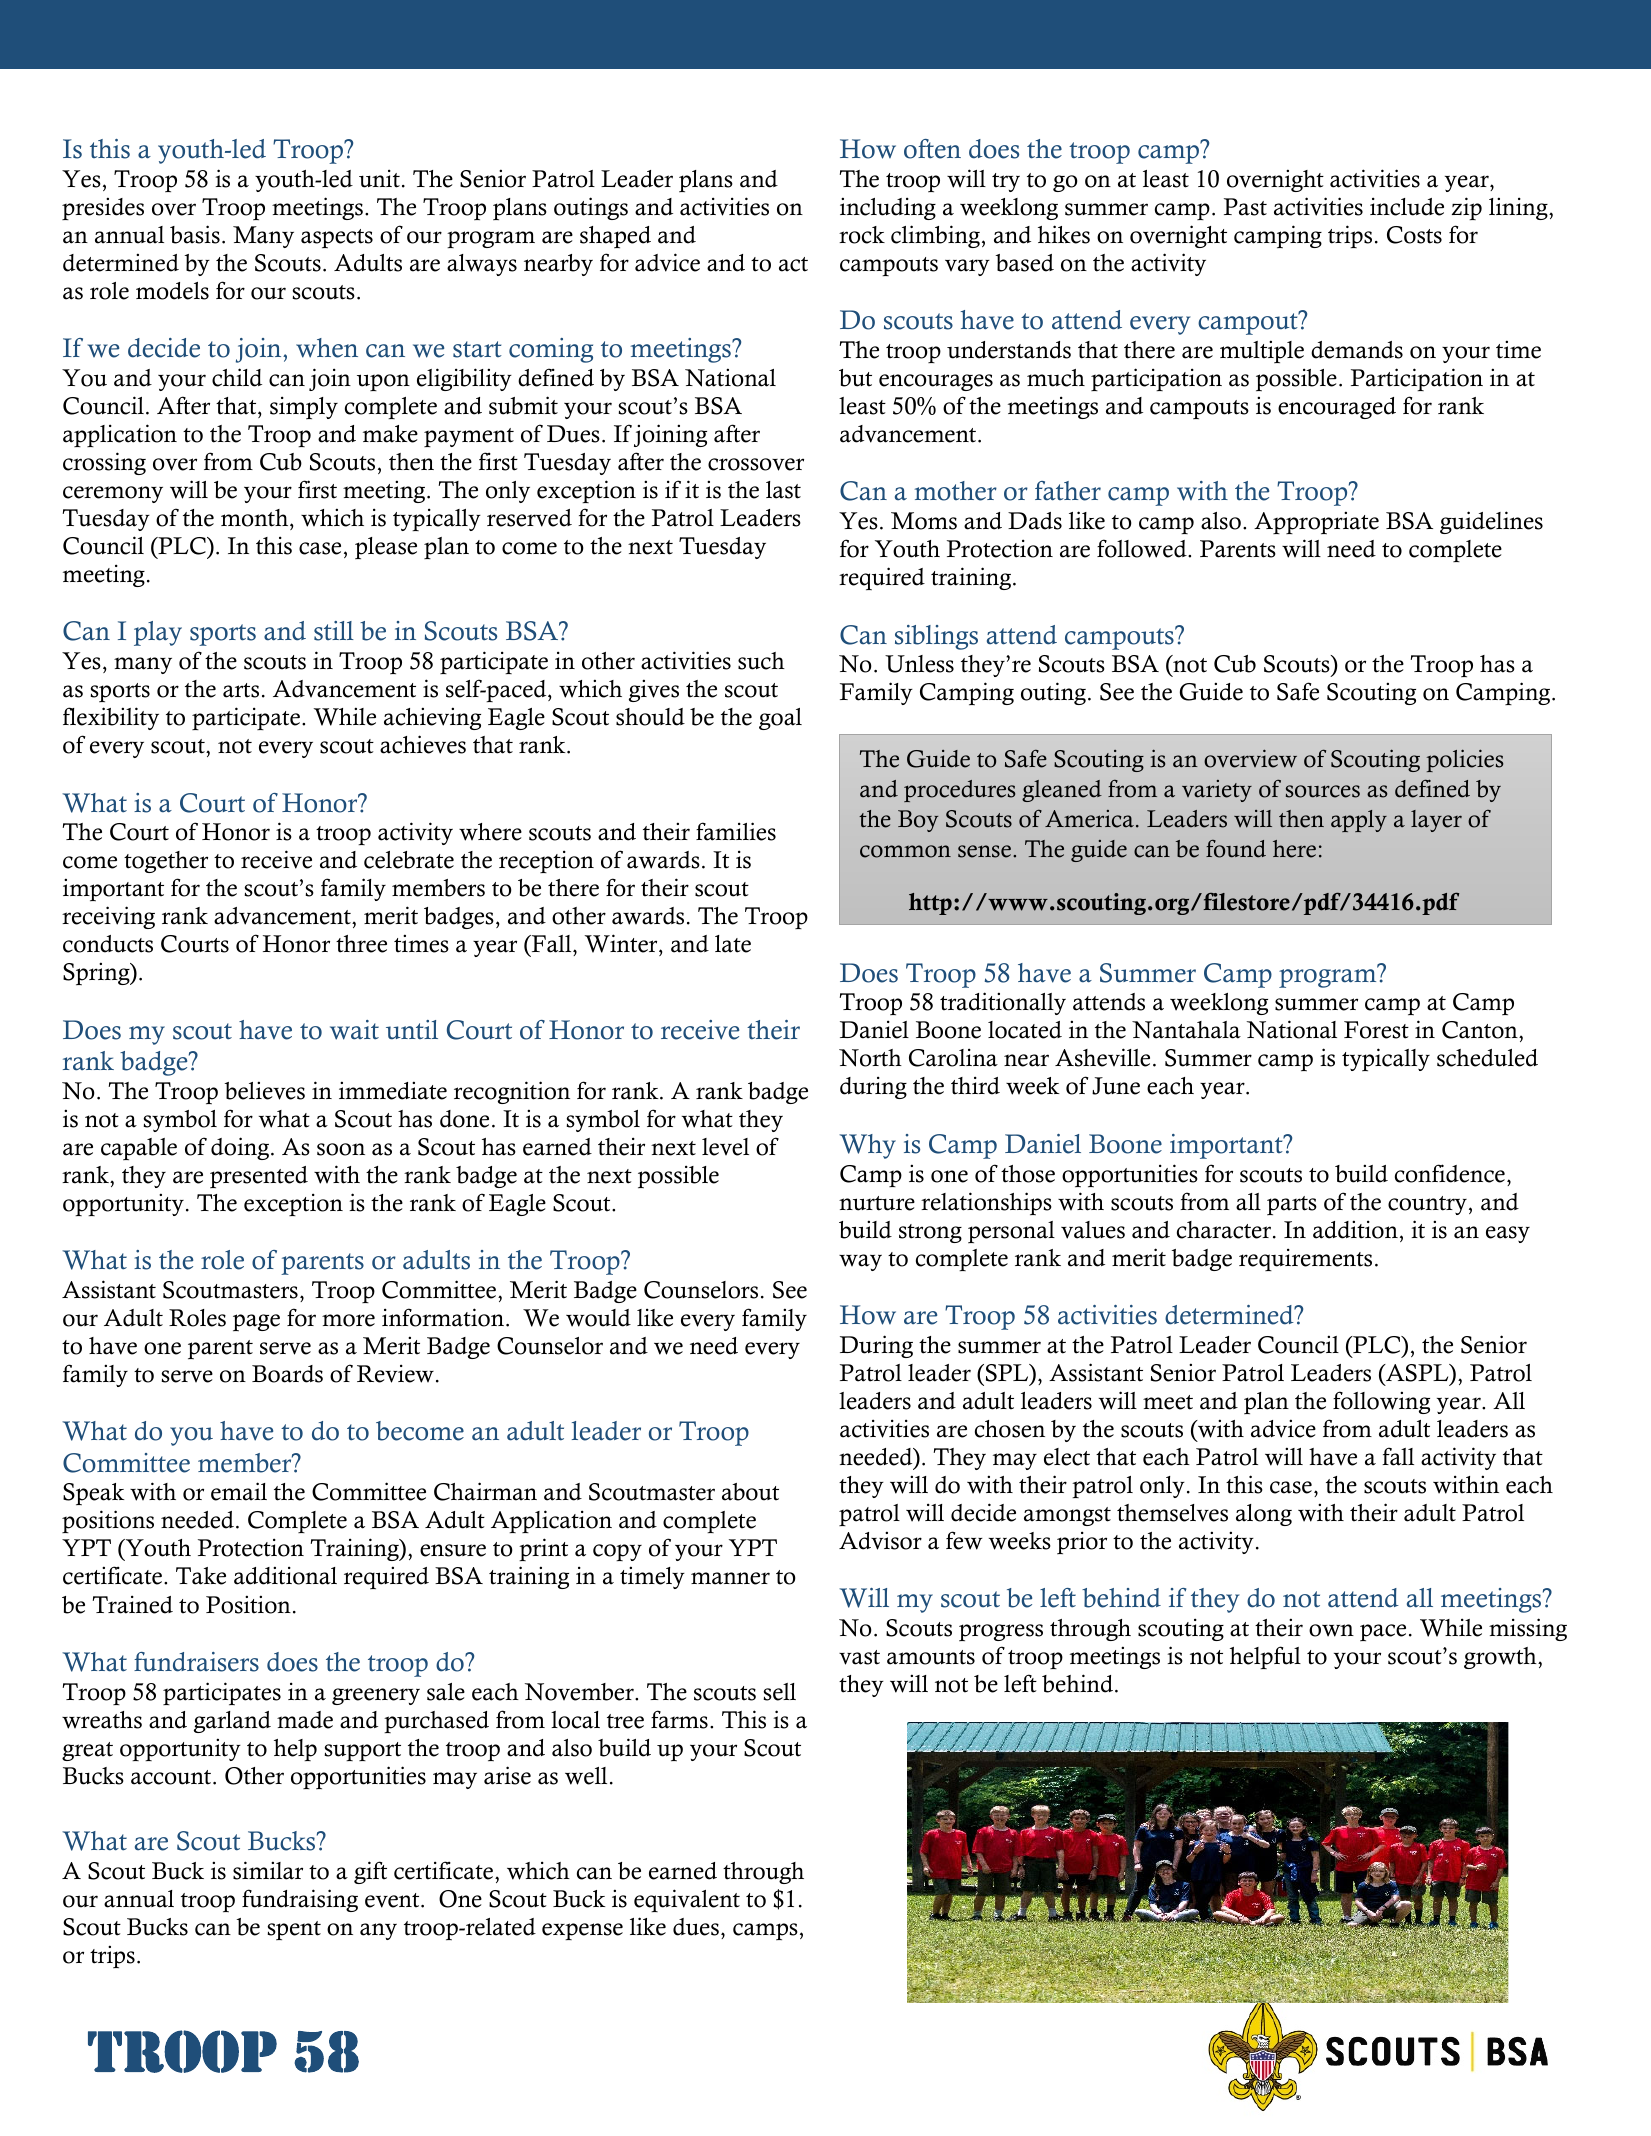 This page has width=1651, height=2136. What do you see at coordinates (1501, 1658) in the page?
I see `growth` at bounding box center [1501, 1658].
